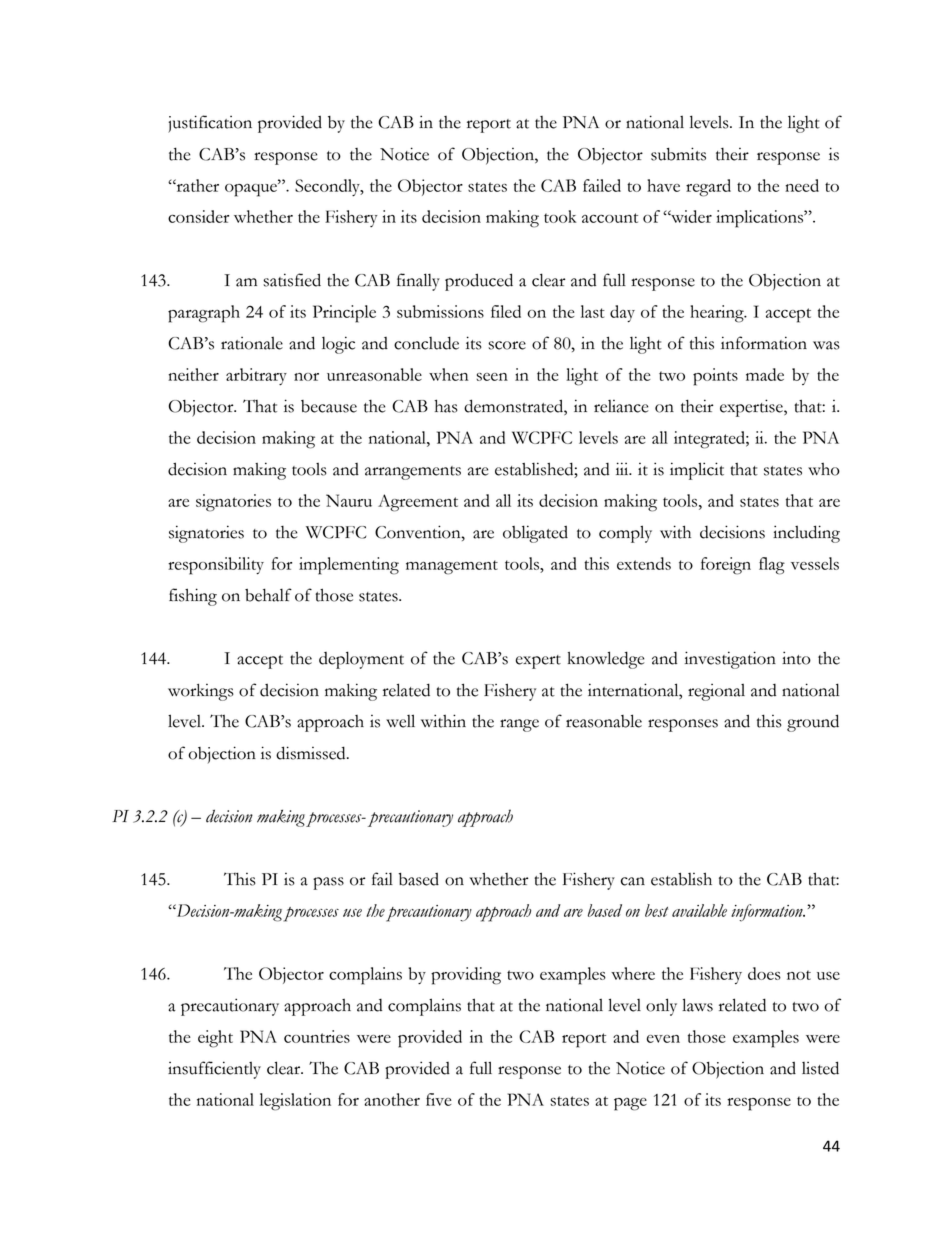  I want to click on ground, so click(813, 723).
